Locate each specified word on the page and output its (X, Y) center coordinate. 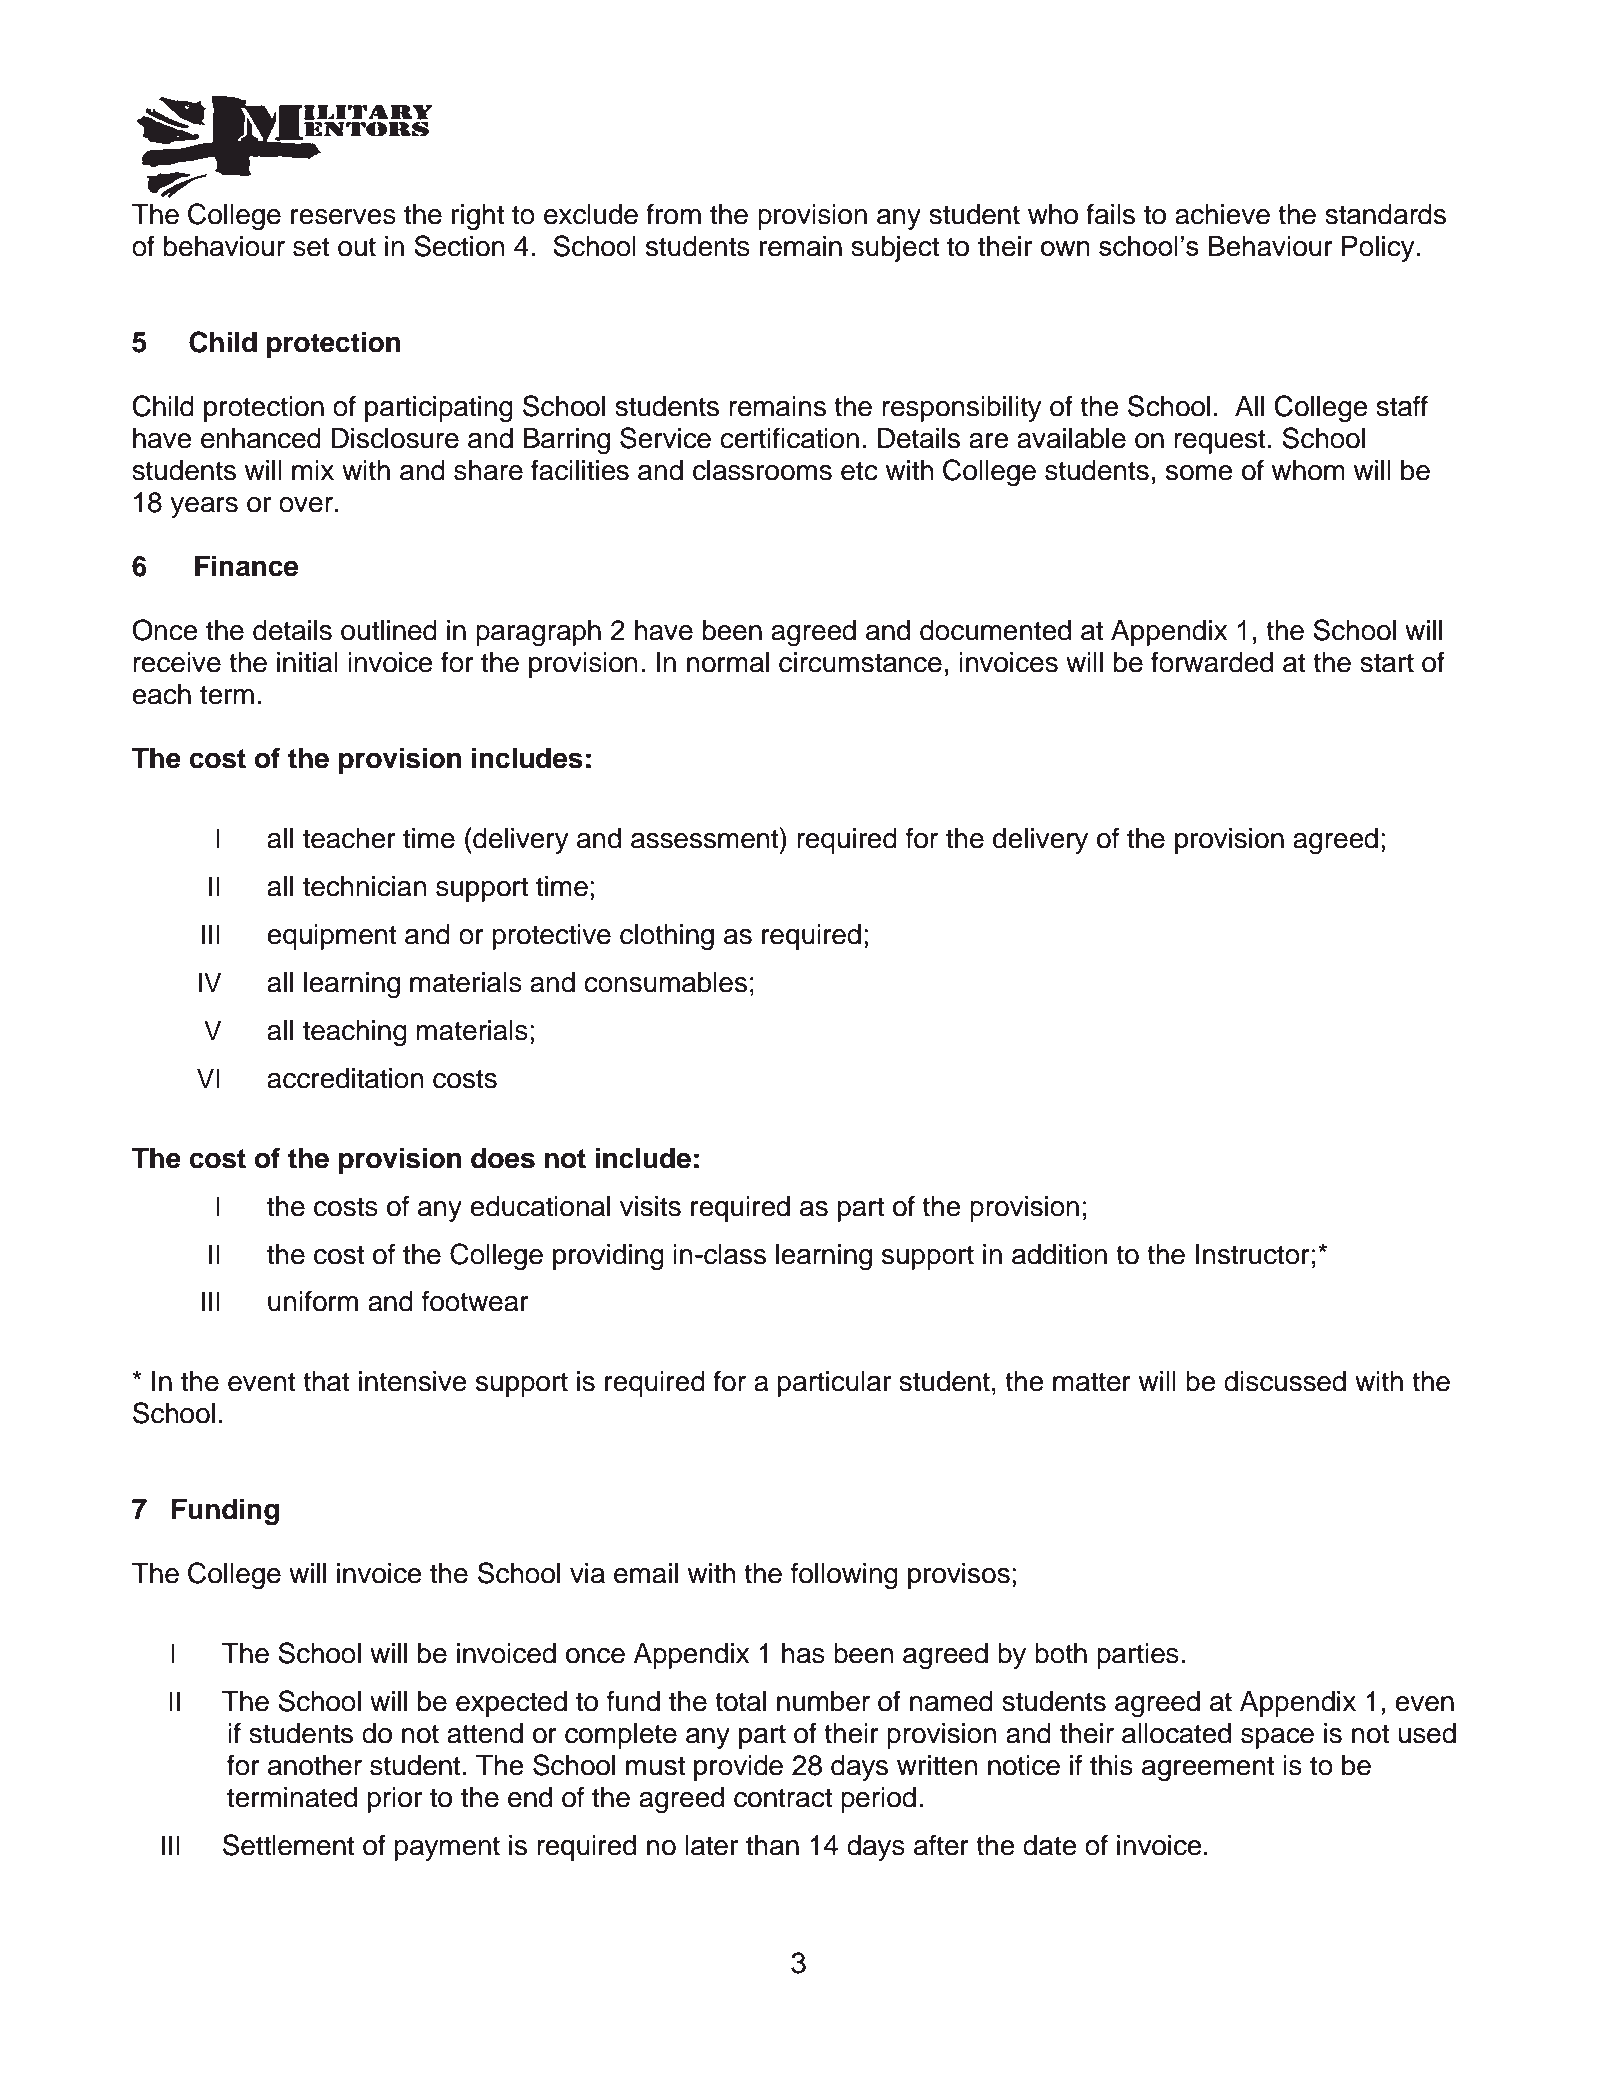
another (315, 1765)
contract (783, 1798)
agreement (1208, 1768)
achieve (1222, 214)
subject (895, 249)
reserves (343, 217)
